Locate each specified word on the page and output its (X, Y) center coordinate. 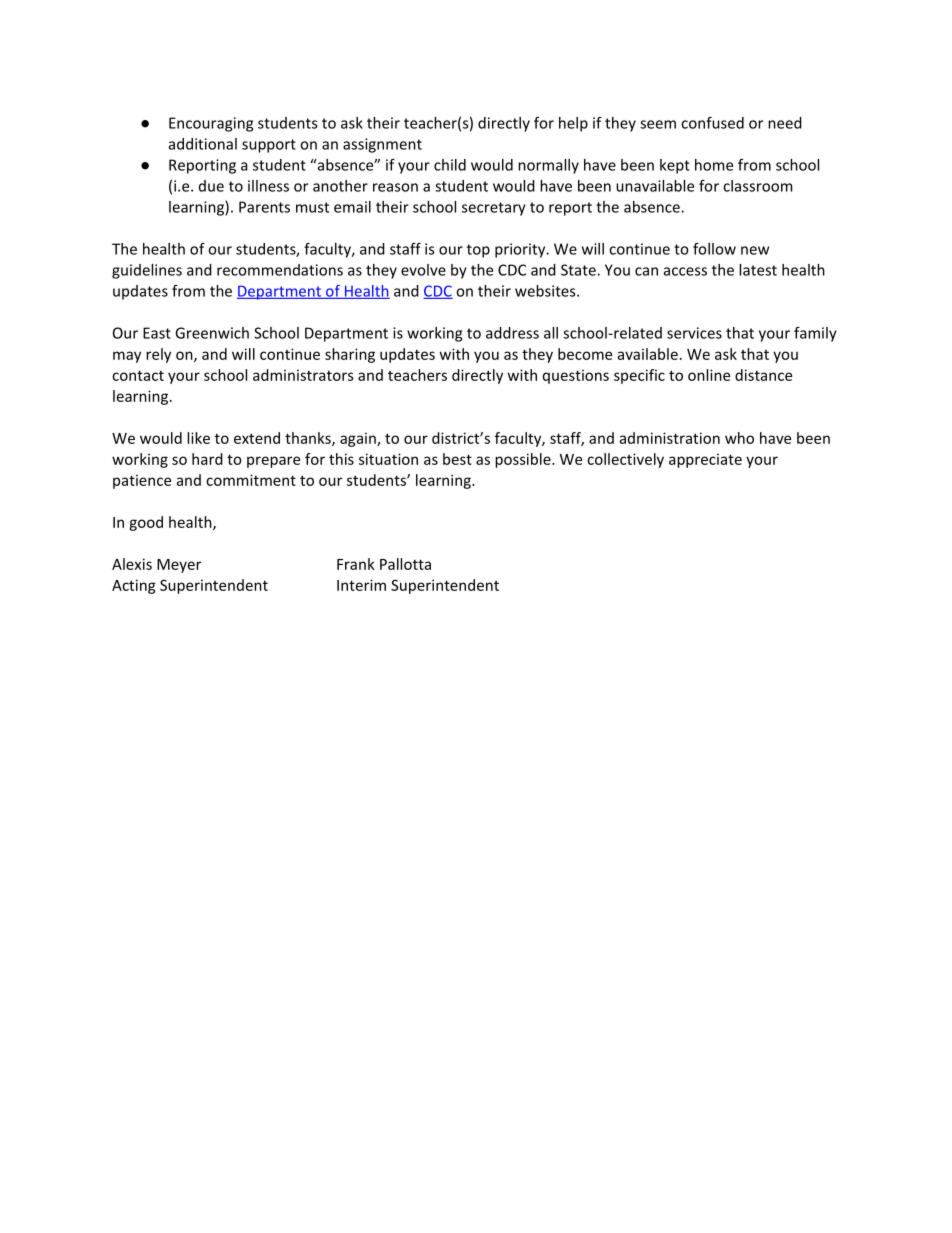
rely (158, 355)
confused (712, 123)
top (478, 251)
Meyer (179, 566)
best (457, 459)
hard (207, 459)
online (709, 375)
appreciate (705, 460)
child (450, 165)
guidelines (147, 271)
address (512, 333)
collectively (625, 460)
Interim (361, 585)
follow (714, 249)
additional (203, 144)
